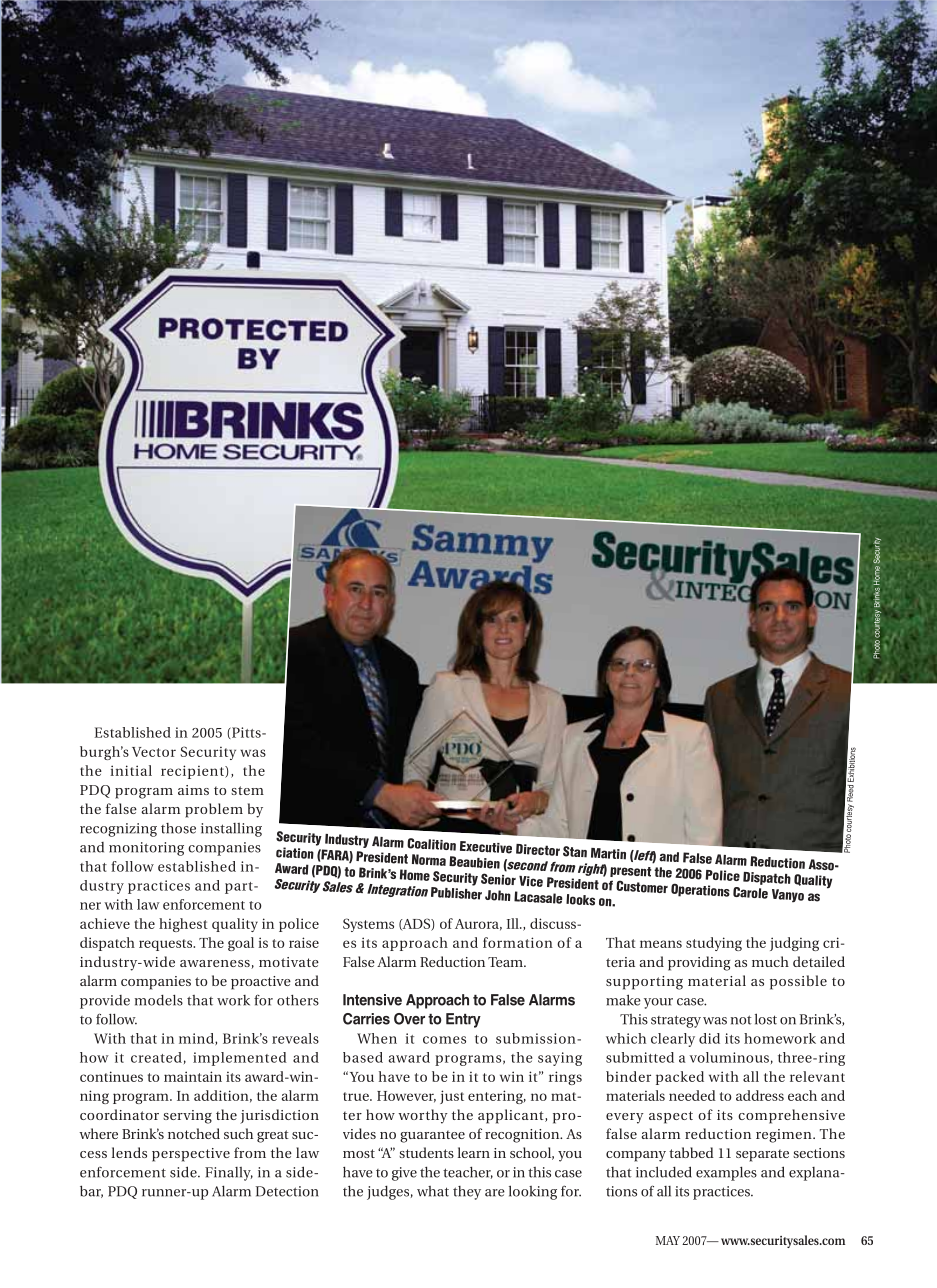  What do you see at coordinates (514, 923) in the document?
I see `Ill` at bounding box center [514, 923].
